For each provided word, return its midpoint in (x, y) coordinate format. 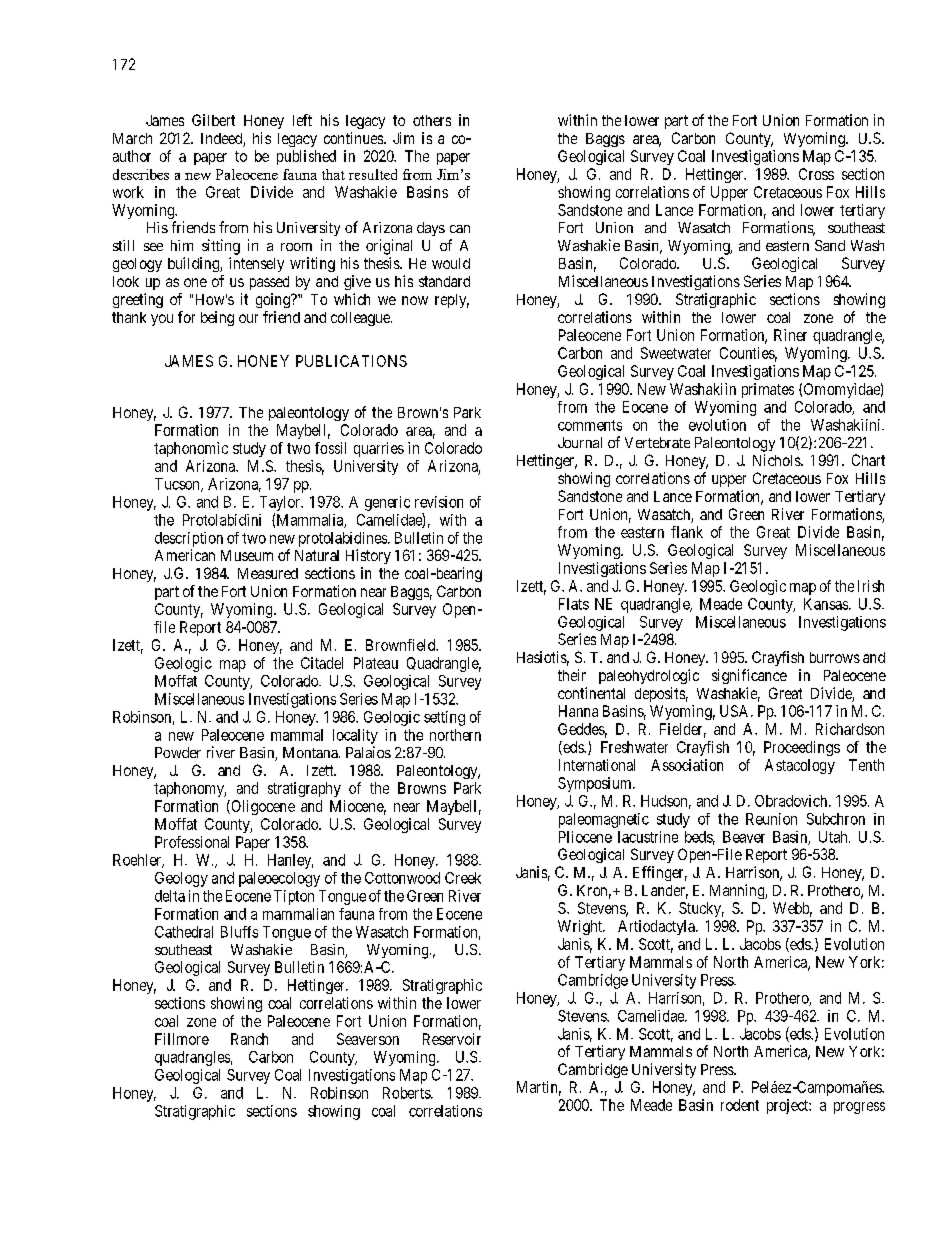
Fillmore (182, 1039)
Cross (816, 174)
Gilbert (213, 120)
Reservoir (452, 1039)
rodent (740, 1105)
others (432, 120)
